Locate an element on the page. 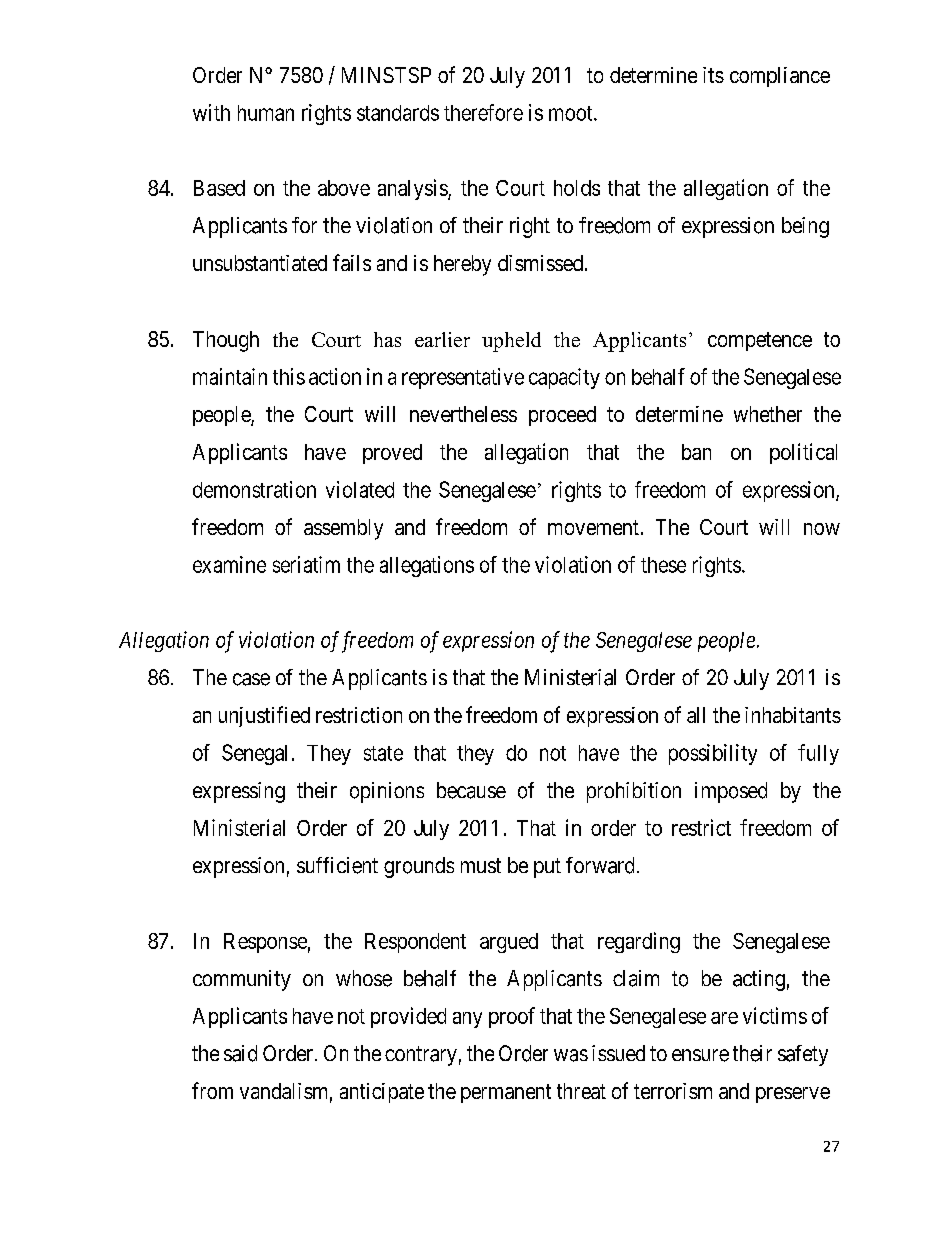 This page has height=1233, width=952. because is located at coordinates (471, 790).
